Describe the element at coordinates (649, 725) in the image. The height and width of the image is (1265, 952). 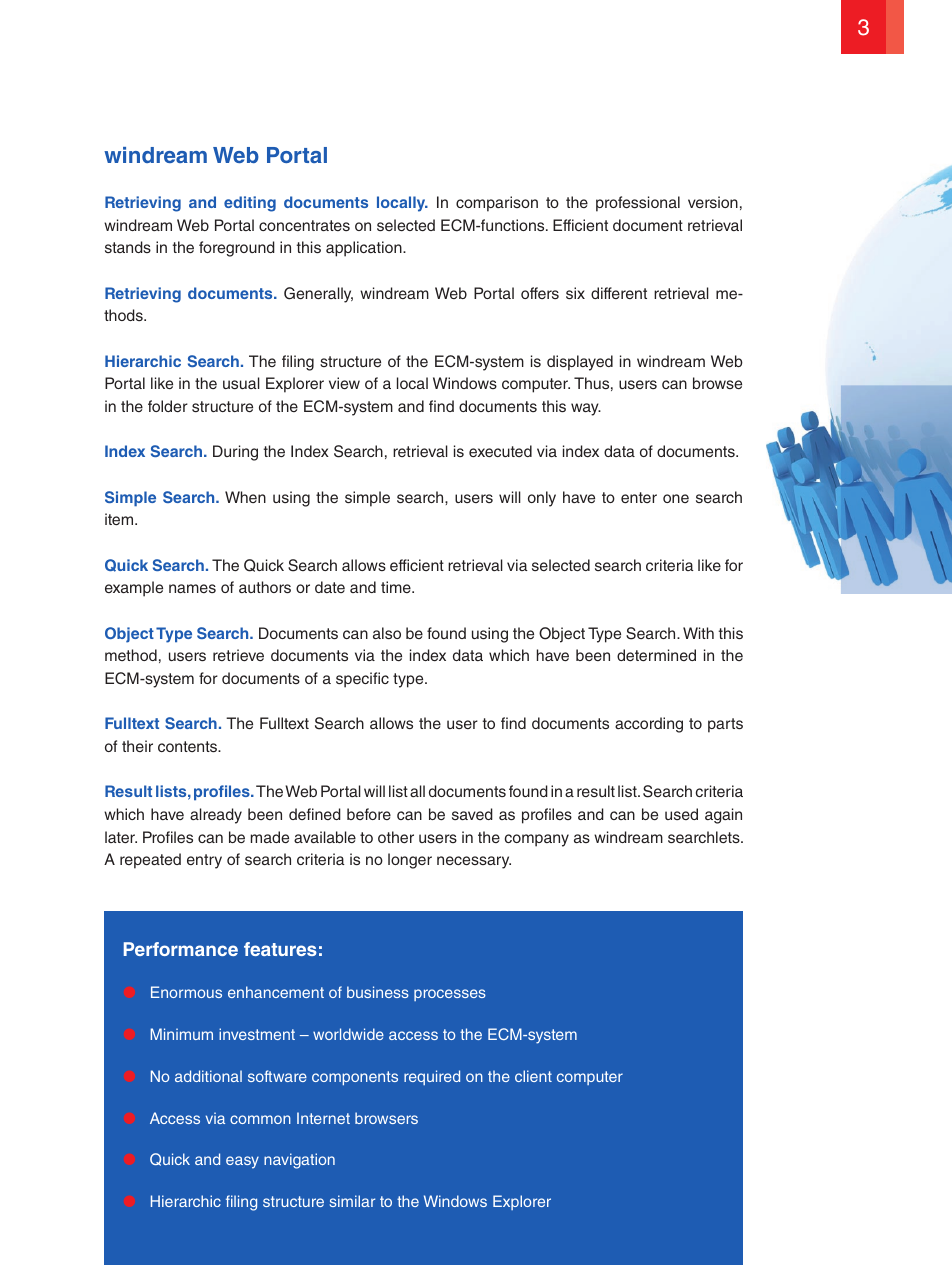
I see `according` at that location.
